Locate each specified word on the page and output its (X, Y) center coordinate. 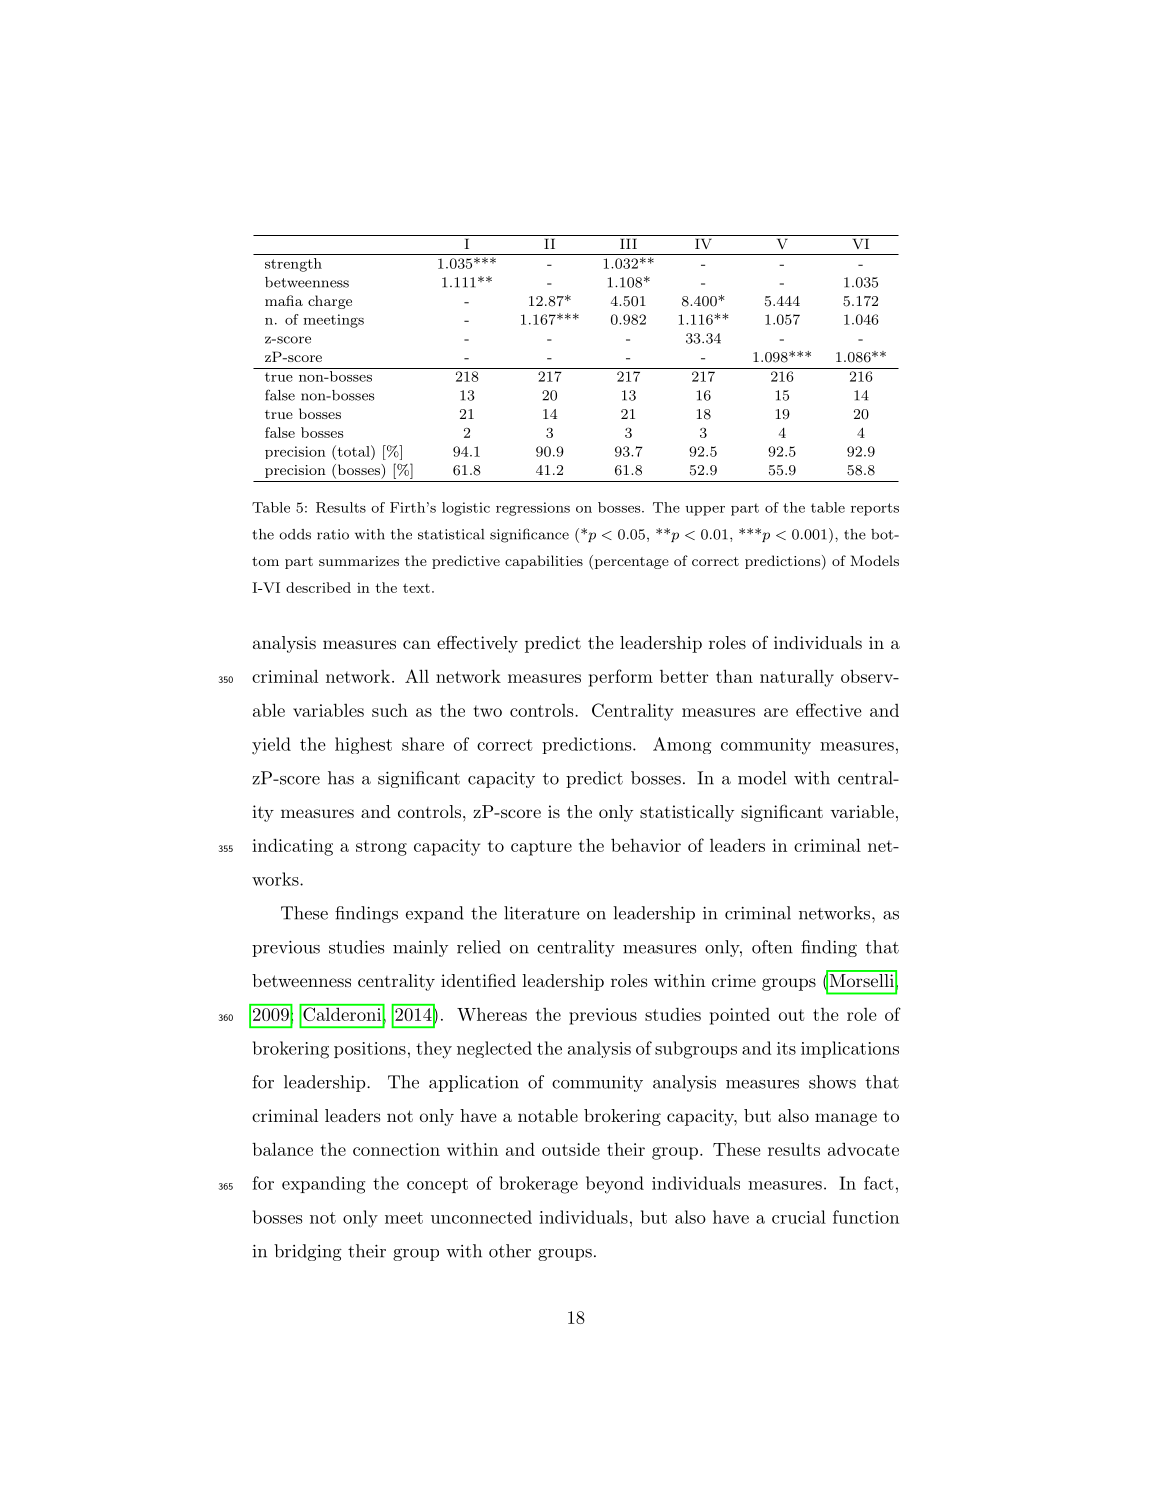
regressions (533, 509)
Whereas (492, 1014)
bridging (308, 1252)
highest (363, 745)
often (772, 947)
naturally (797, 678)
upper (705, 511)
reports (875, 509)
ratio (333, 534)
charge (330, 302)
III (628, 243)
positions (370, 1050)
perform (621, 678)
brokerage (538, 1185)
